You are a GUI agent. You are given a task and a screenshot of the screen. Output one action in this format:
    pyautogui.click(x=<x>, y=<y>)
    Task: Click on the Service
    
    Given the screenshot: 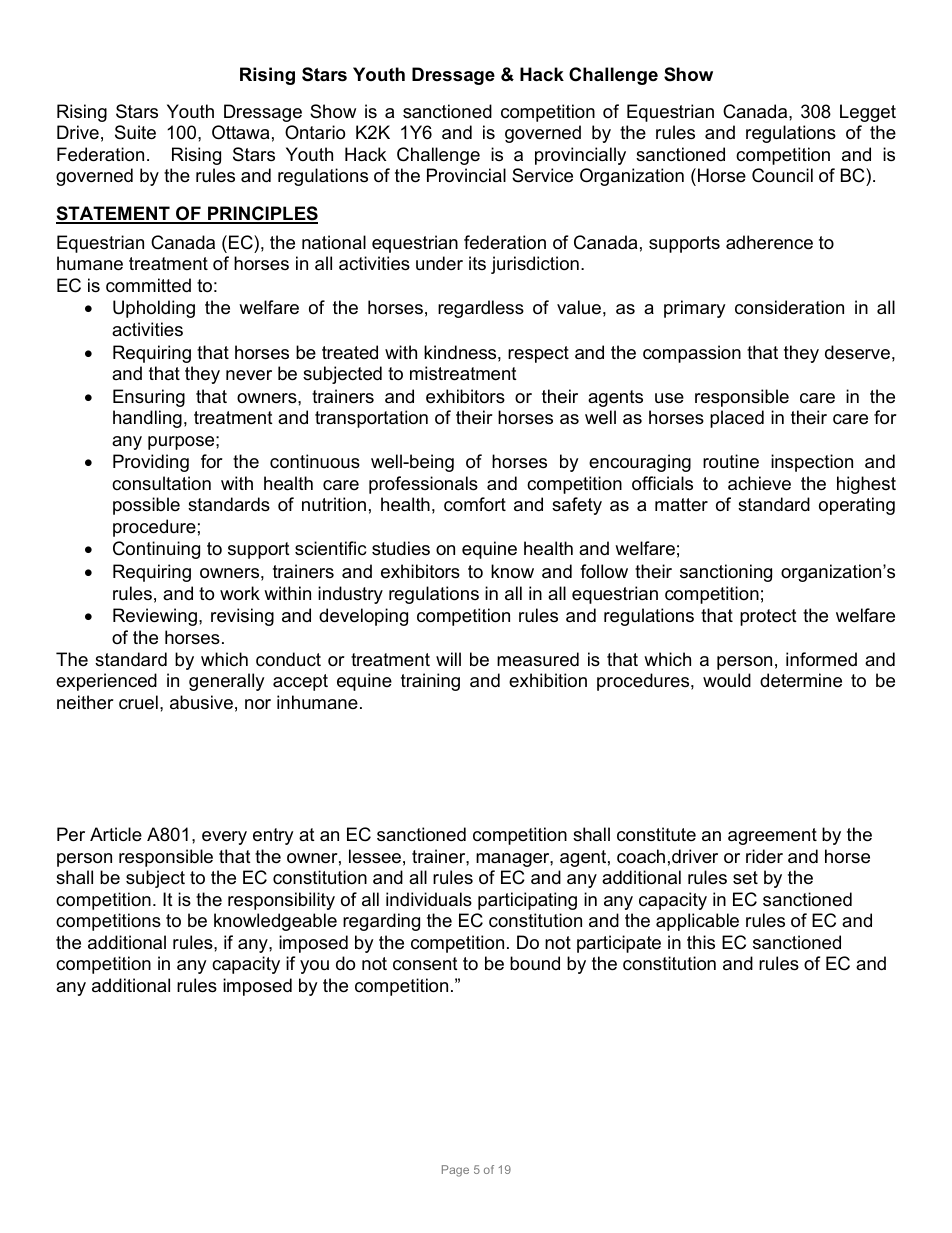 What is the action you would take?
    pyautogui.click(x=542, y=175)
